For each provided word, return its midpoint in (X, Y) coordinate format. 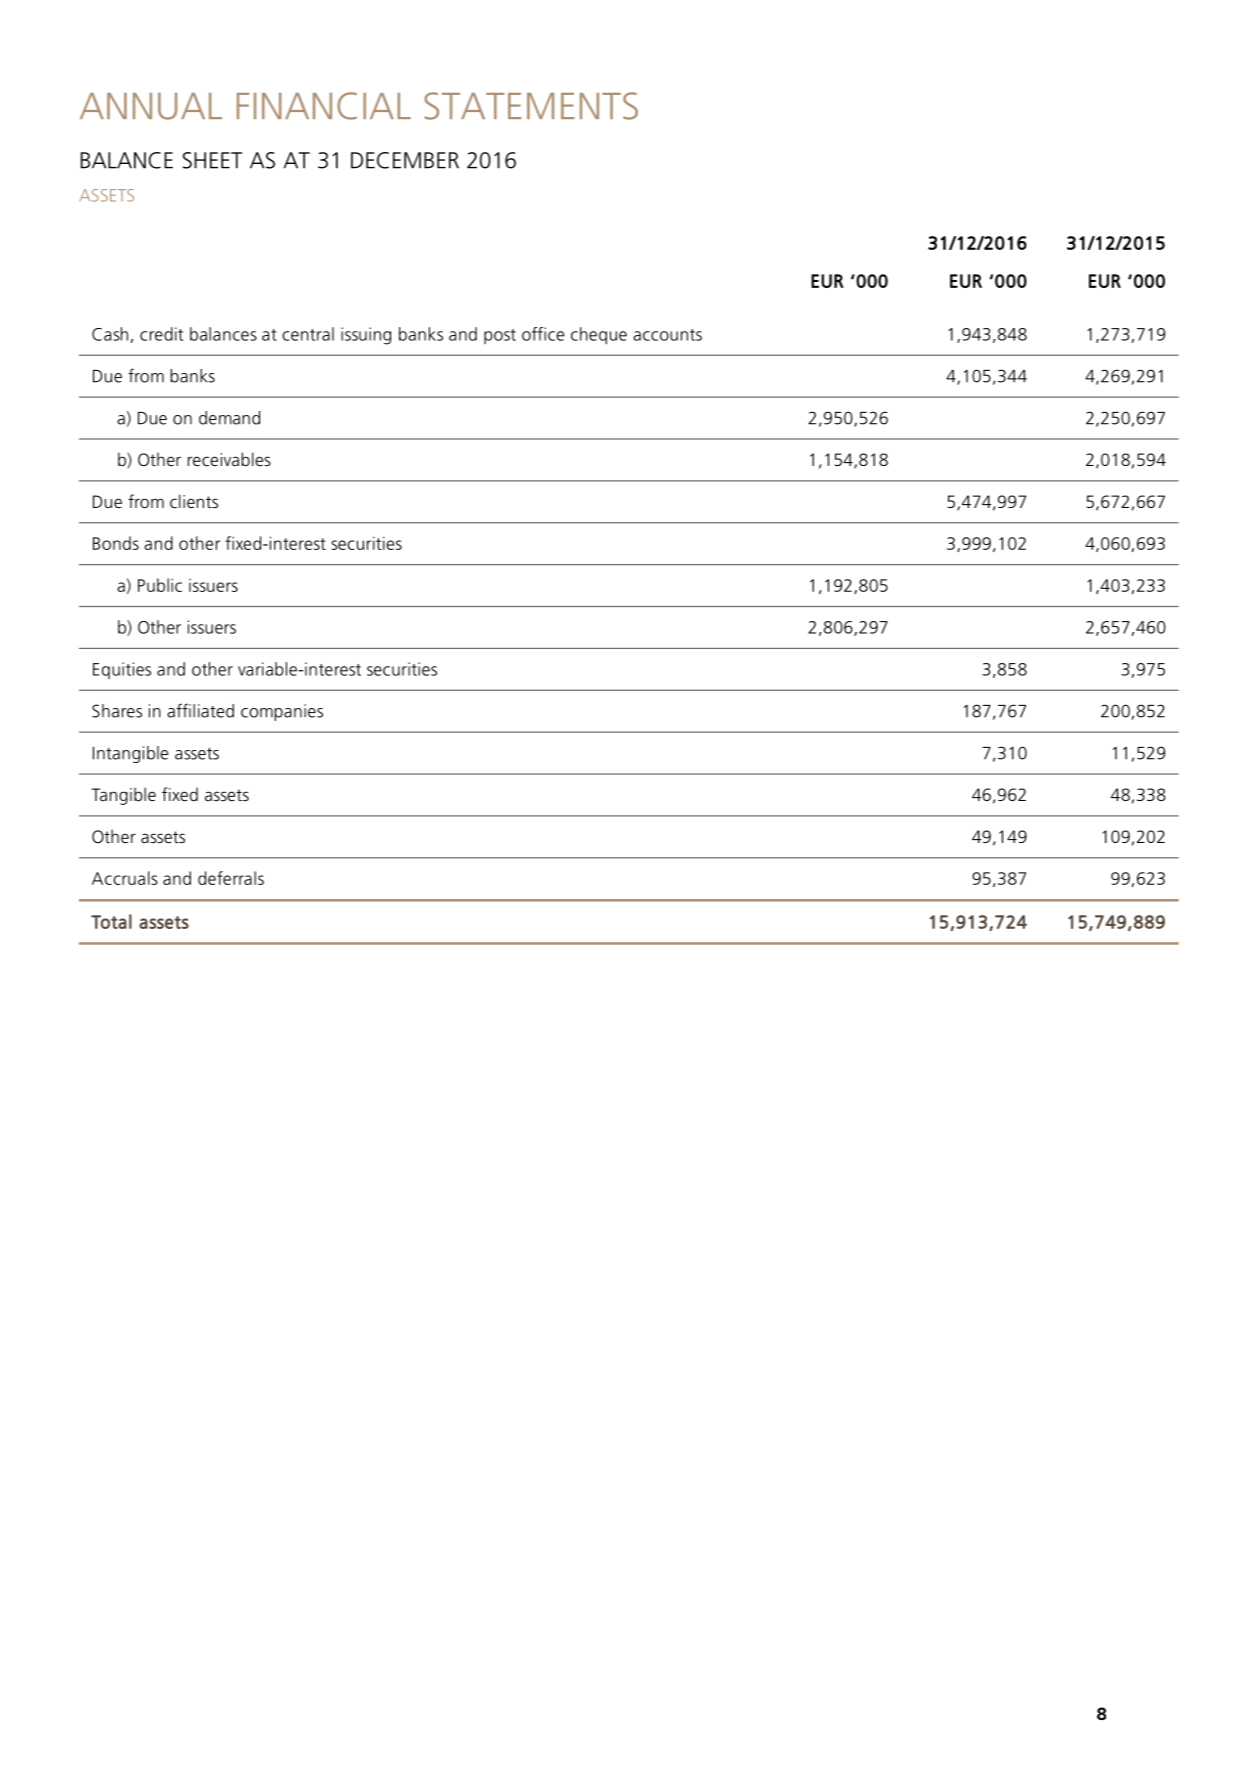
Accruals (125, 878)
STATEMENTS (531, 106)
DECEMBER (405, 160)
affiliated (200, 710)
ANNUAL (151, 106)
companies (282, 712)
